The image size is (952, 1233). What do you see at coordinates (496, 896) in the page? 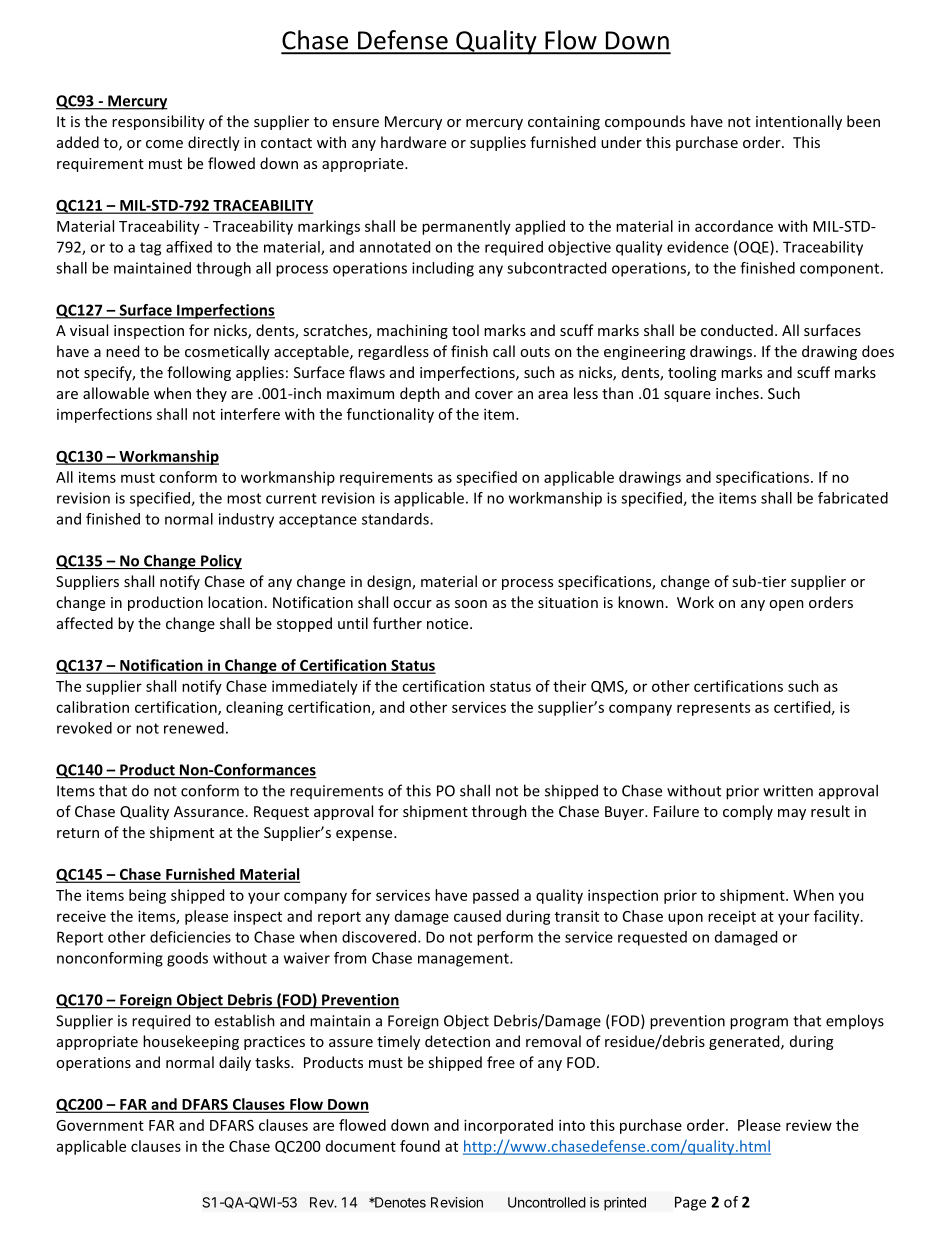
I see `passed` at bounding box center [496, 896].
